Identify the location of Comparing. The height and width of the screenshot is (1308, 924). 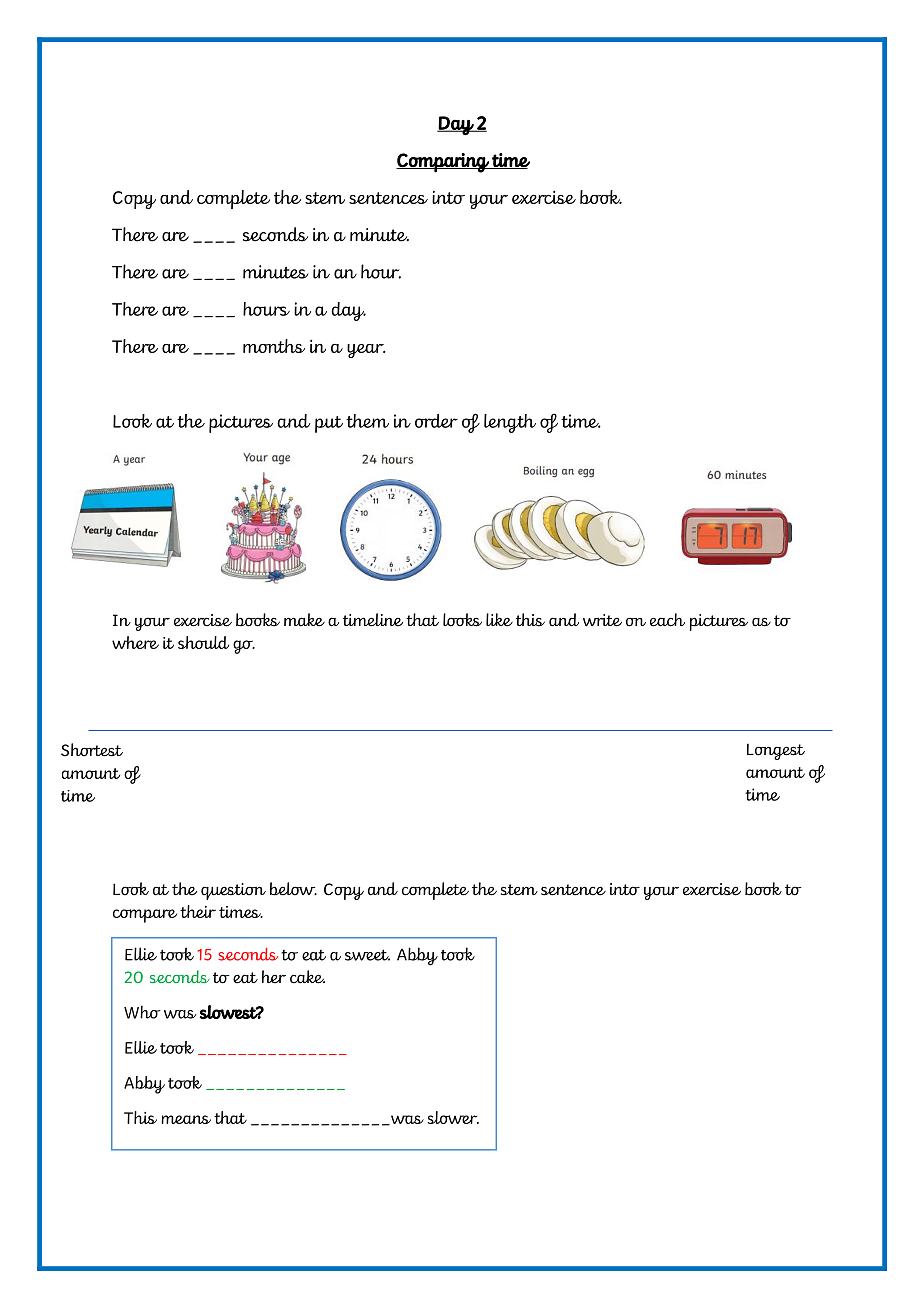
(443, 163).
